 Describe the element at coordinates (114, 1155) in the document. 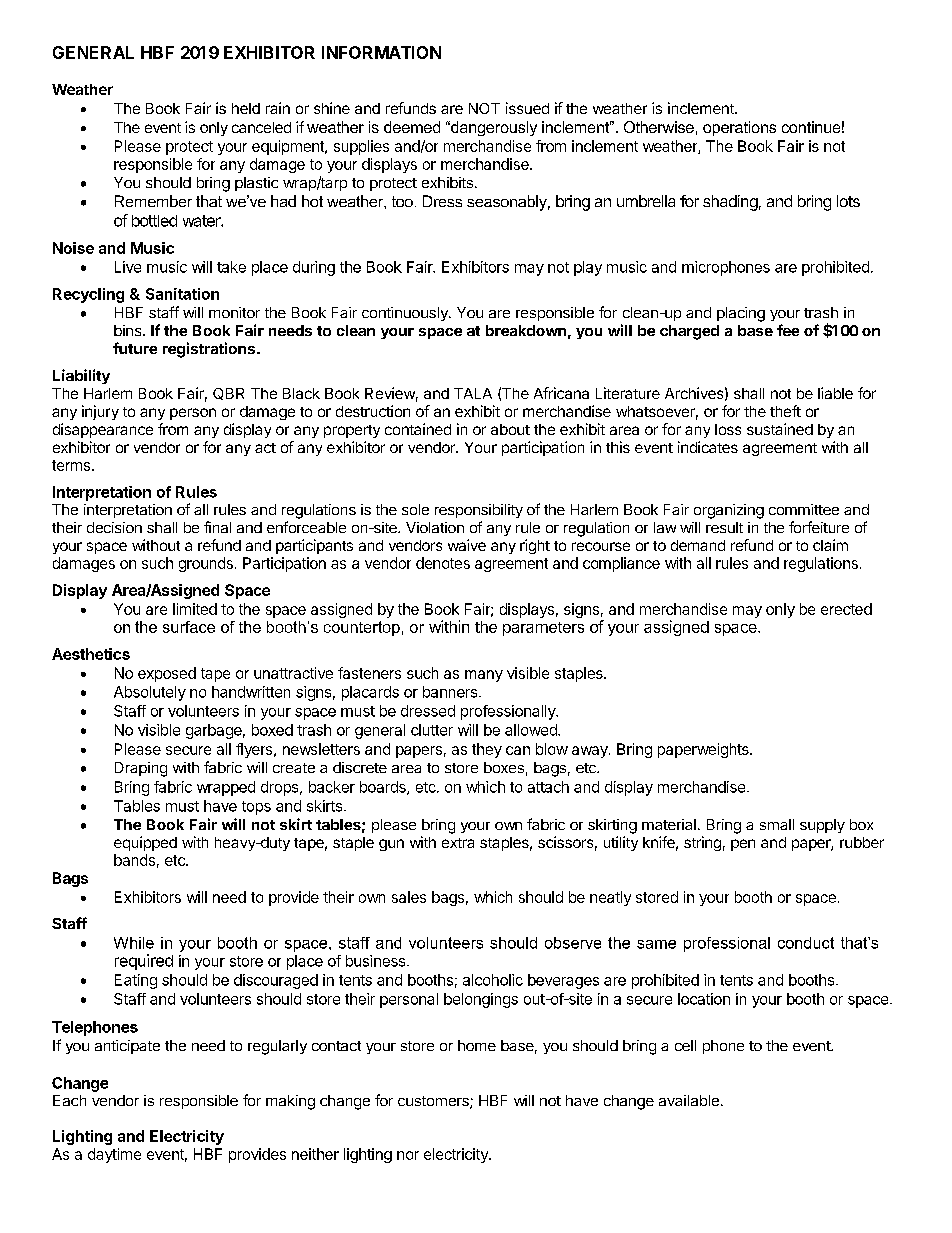

I see `daytime` at that location.
